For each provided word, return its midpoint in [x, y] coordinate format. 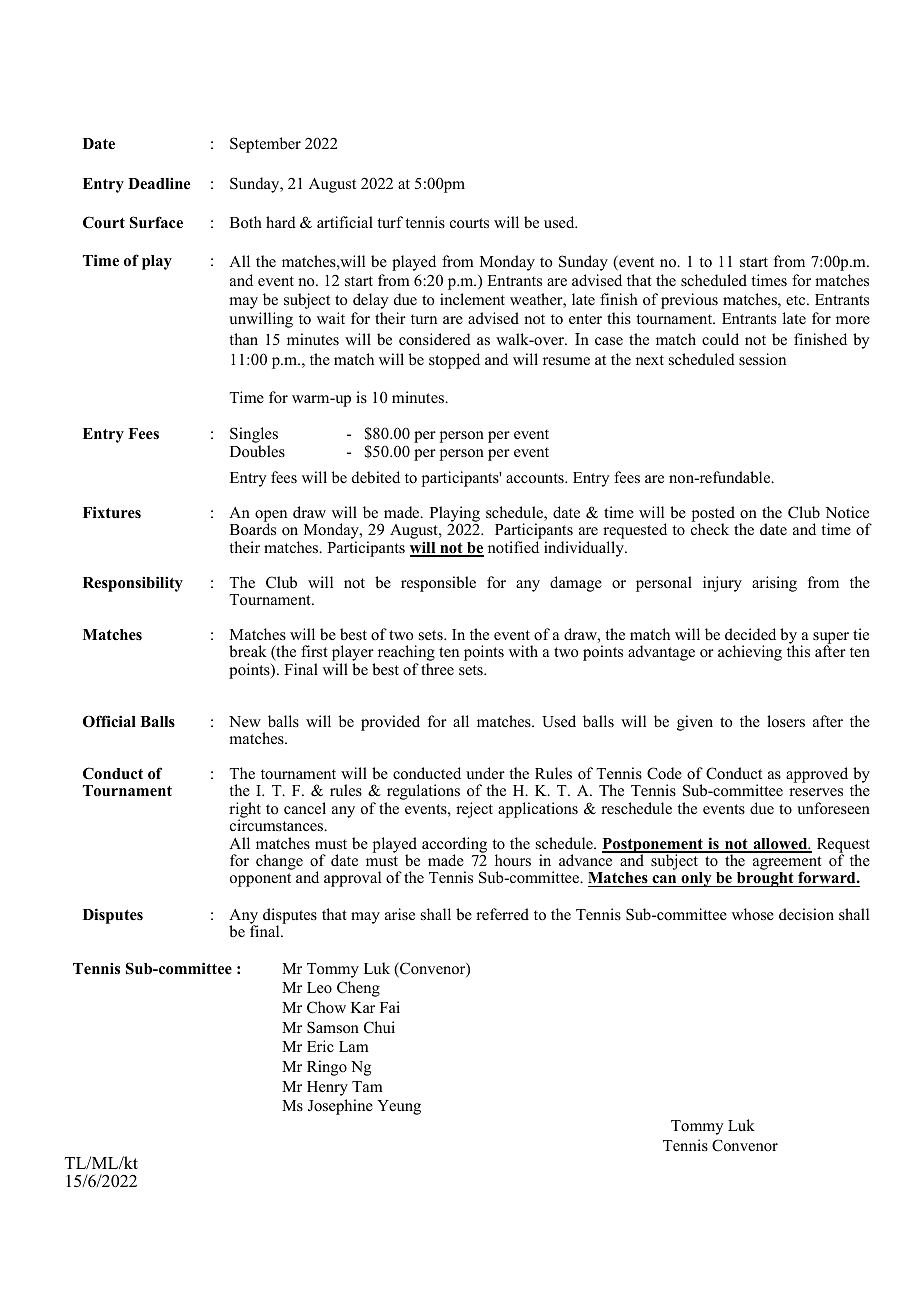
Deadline [159, 183]
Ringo [327, 1068]
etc [797, 300]
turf [390, 222]
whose [753, 914]
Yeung [399, 1107]
